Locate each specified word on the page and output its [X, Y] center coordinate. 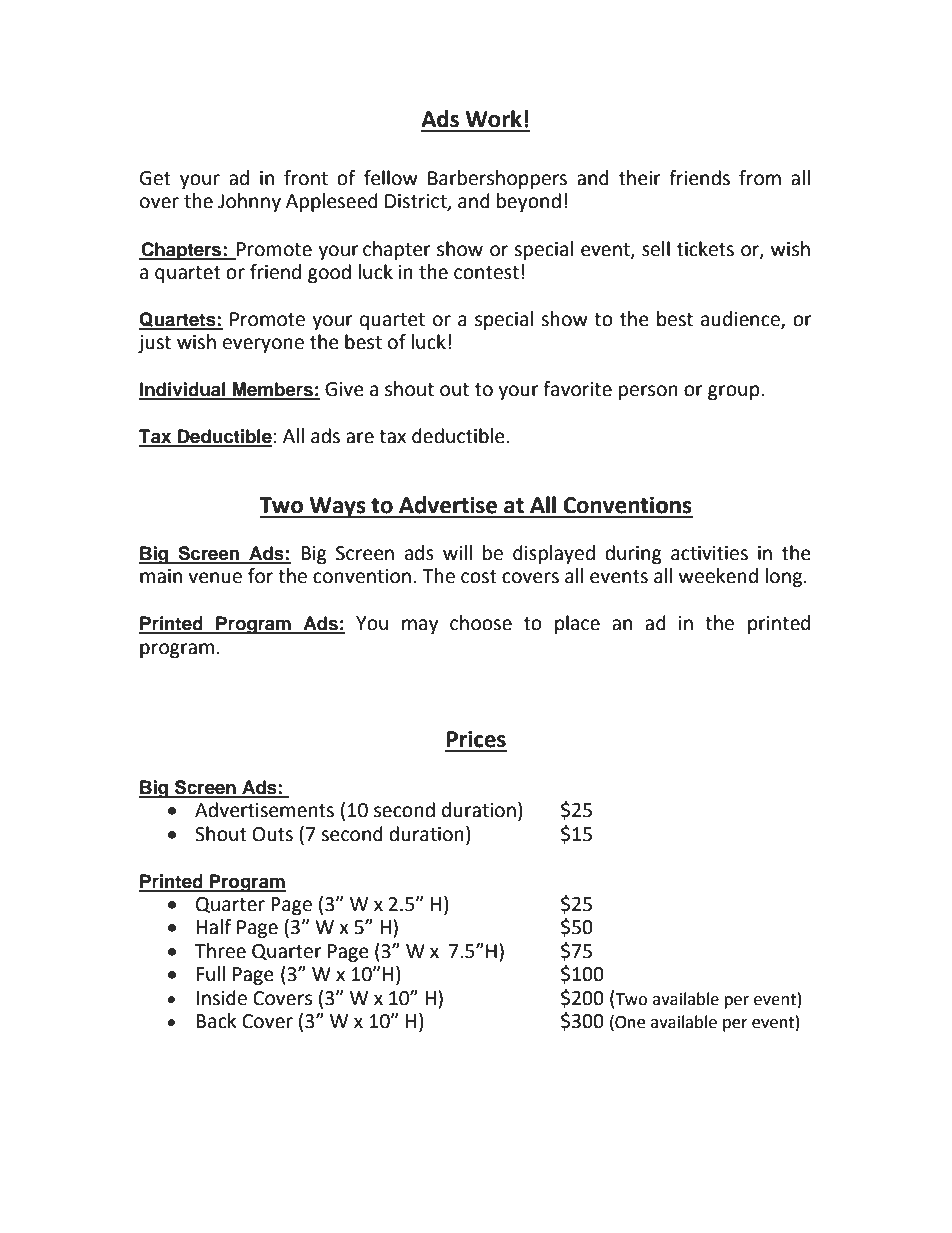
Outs [272, 834]
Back [216, 1021]
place [577, 624]
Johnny [249, 202]
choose [481, 623]
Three [220, 951]
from [760, 178]
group [735, 392]
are [360, 438]
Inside [221, 998]
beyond [529, 202]
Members [273, 390]
